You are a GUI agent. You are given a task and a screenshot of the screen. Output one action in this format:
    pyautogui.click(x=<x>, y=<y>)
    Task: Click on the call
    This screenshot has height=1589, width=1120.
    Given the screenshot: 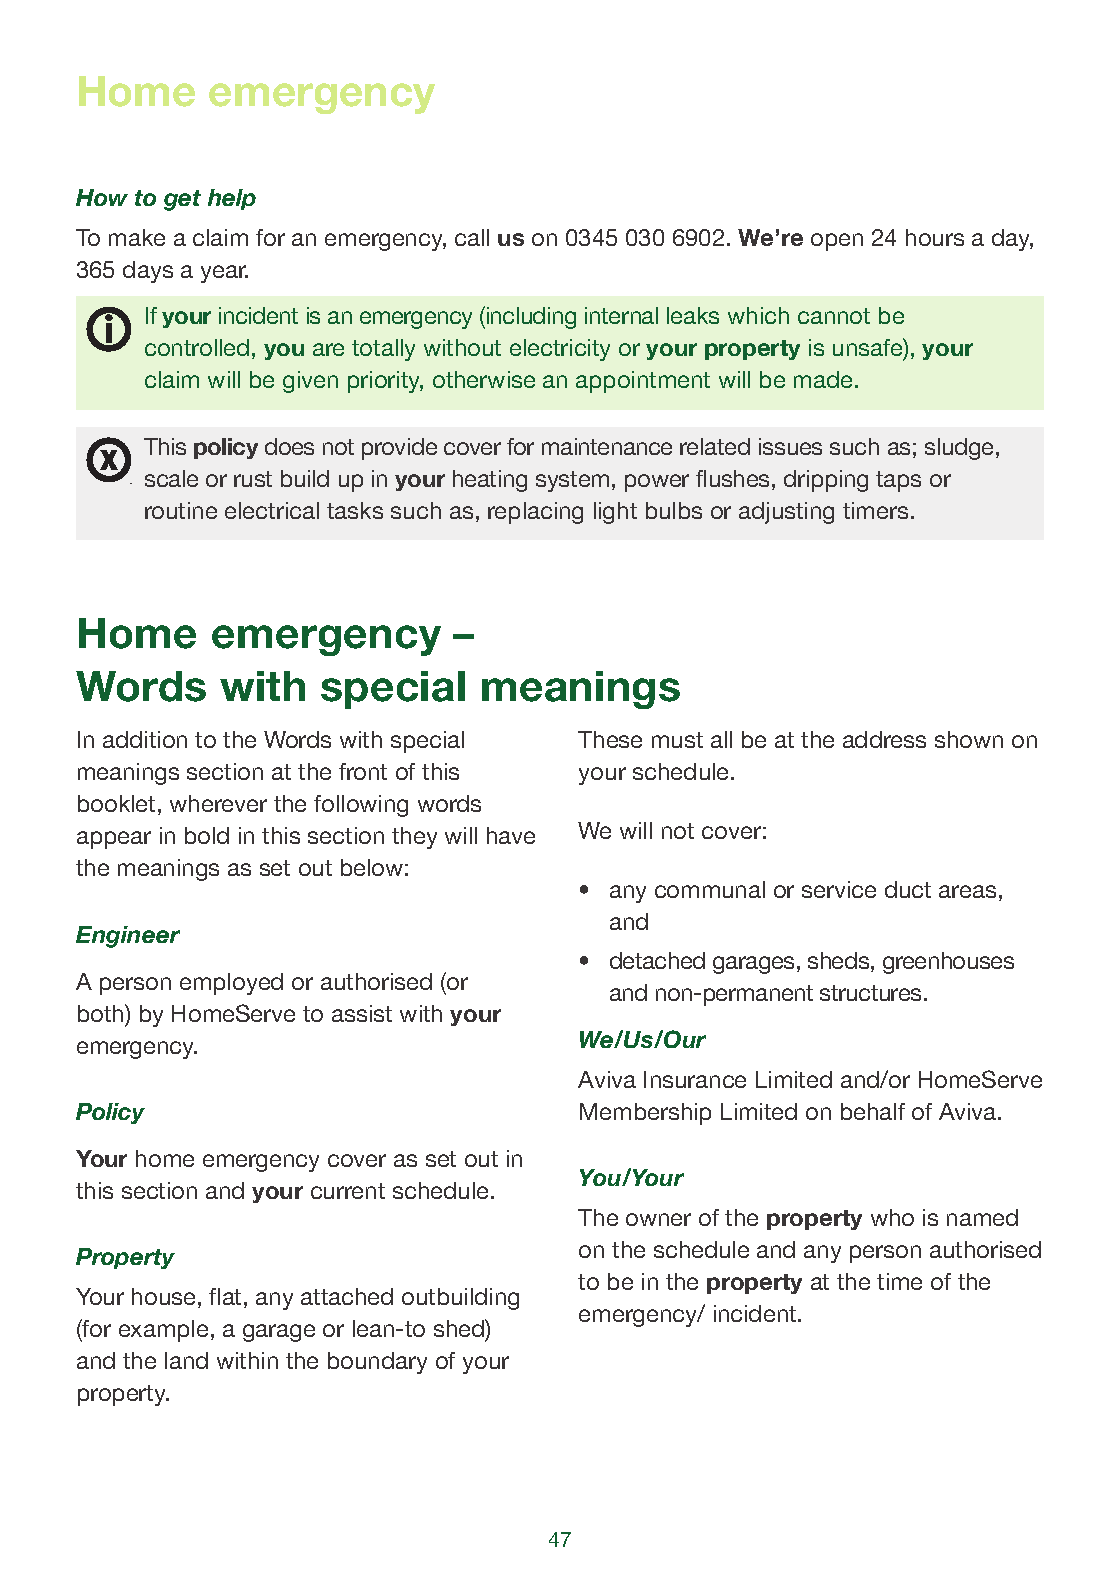 What is the action you would take?
    pyautogui.click(x=472, y=237)
